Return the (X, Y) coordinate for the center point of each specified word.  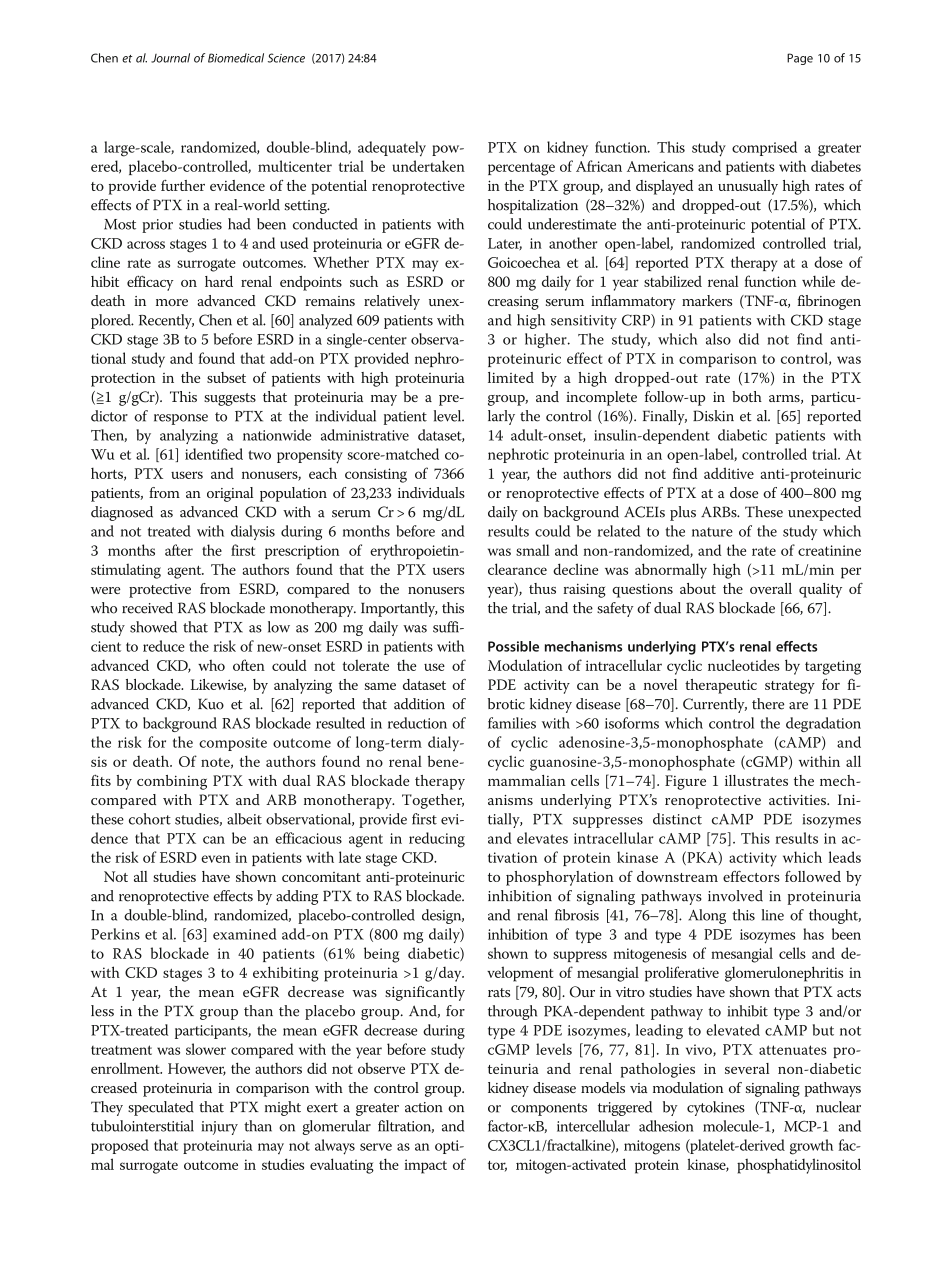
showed (153, 627)
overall (771, 588)
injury (220, 1128)
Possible (513, 646)
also (718, 339)
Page (800, 59)
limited (511, 377)
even (216, 859)
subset (226, 377)
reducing (437, 840)
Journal (170, 58)
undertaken (428, 166)
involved (735, 896)
